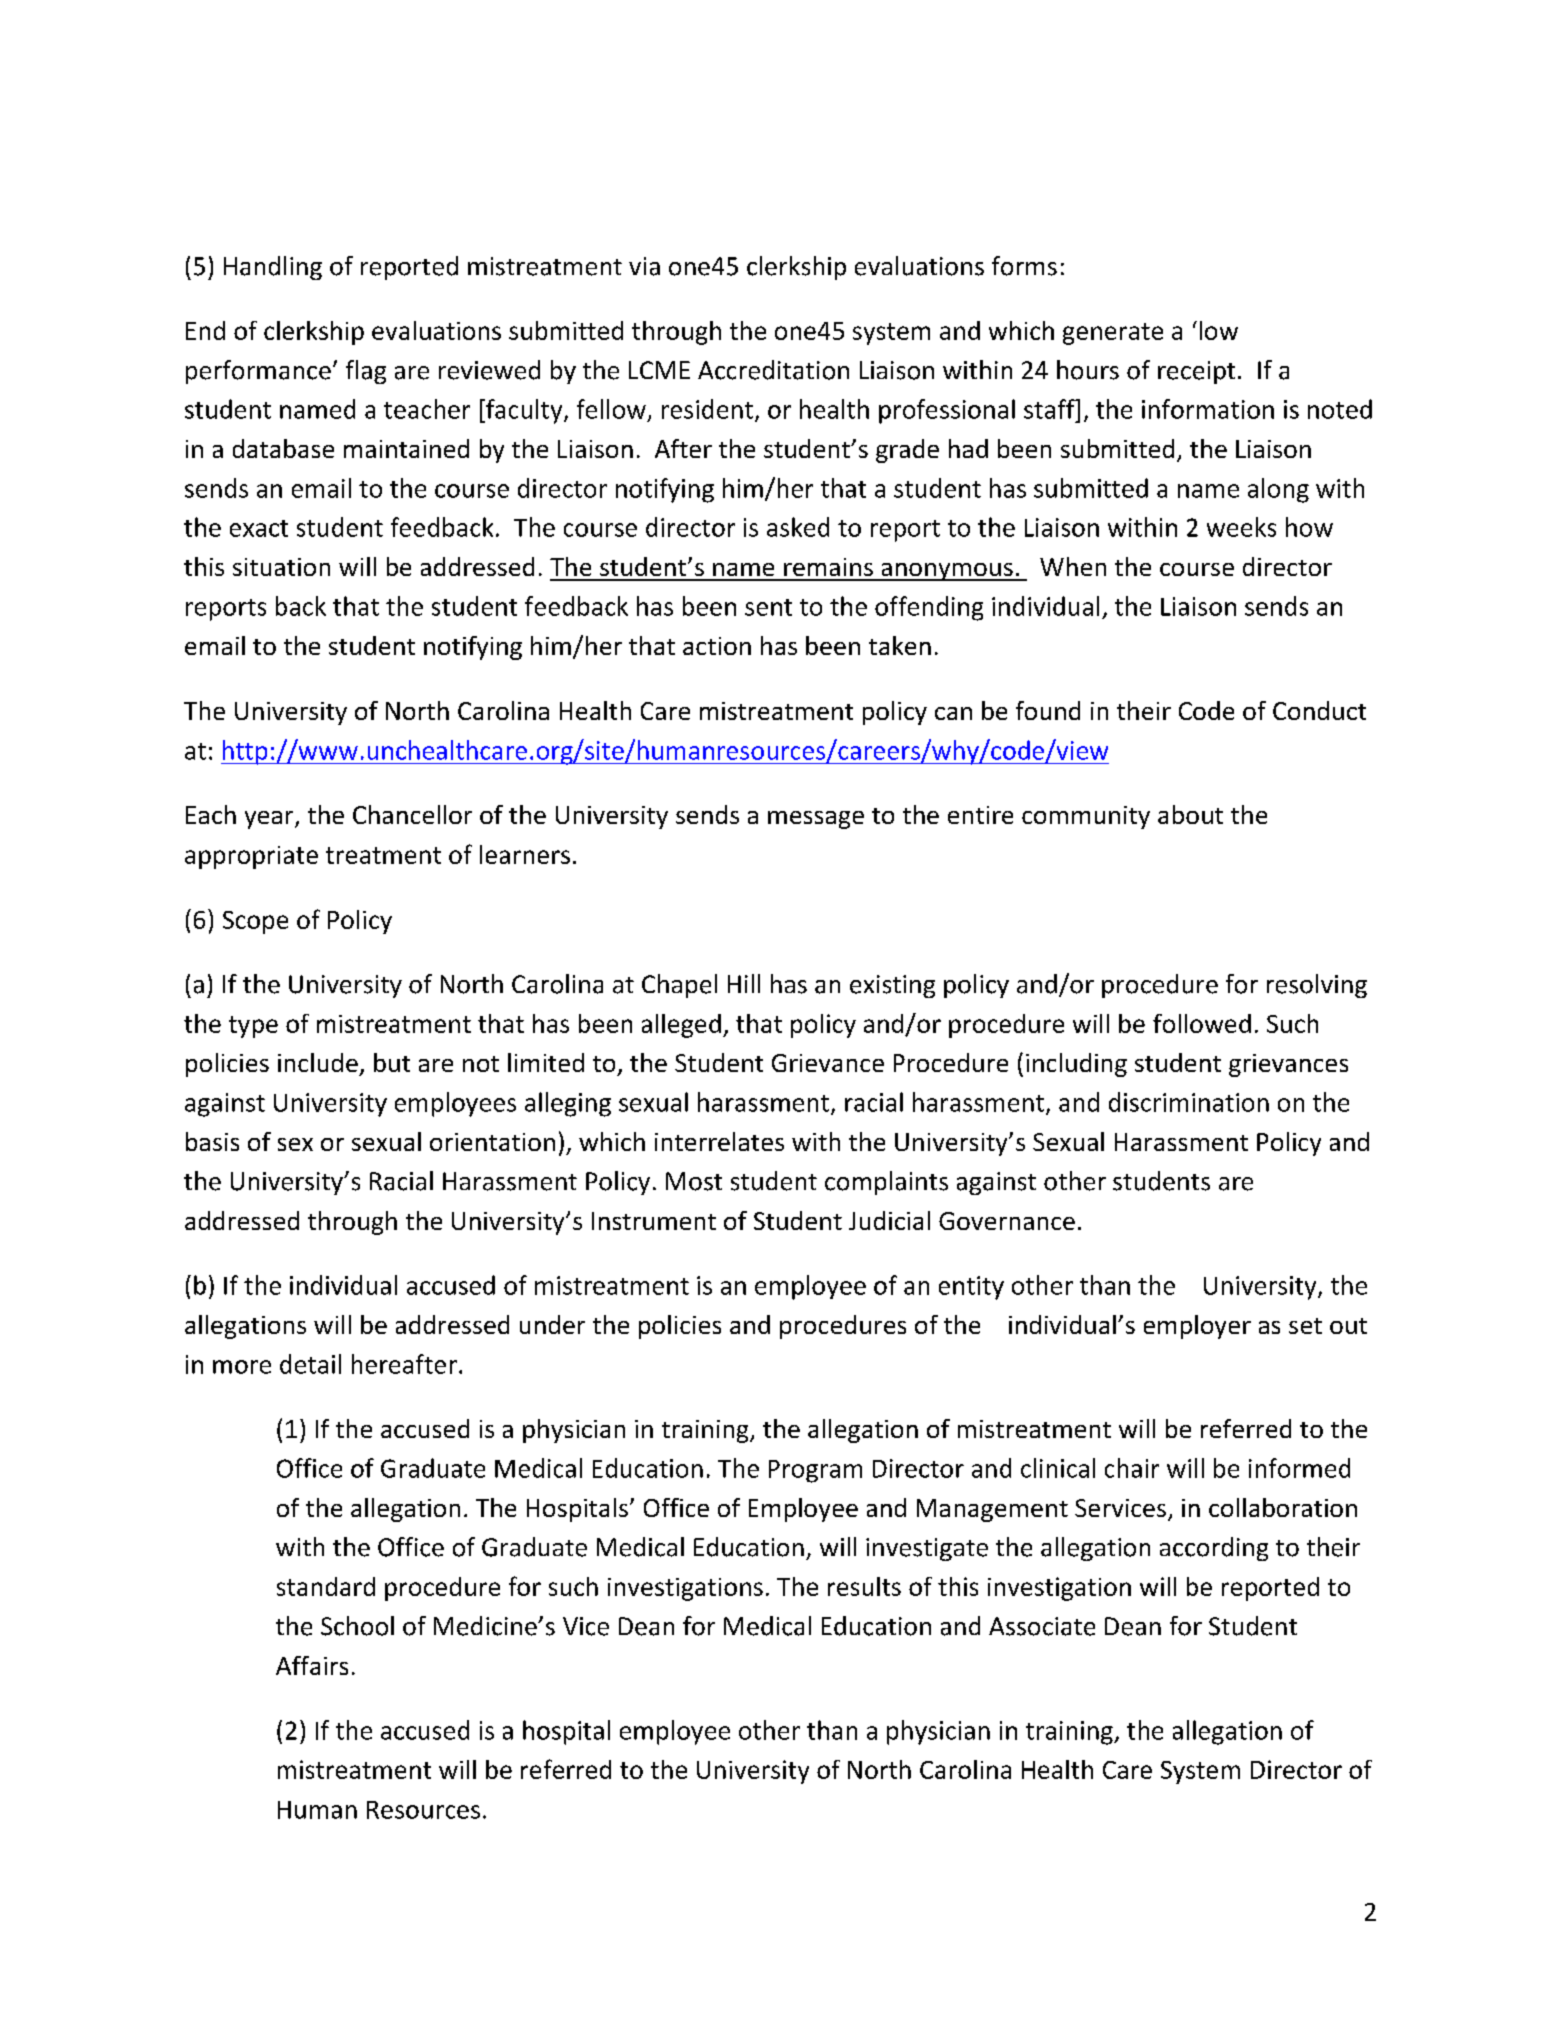  What do you see at coordinates (273, 268) in the screenshot?
I see `Handling` at bounding box center [273, 268].
